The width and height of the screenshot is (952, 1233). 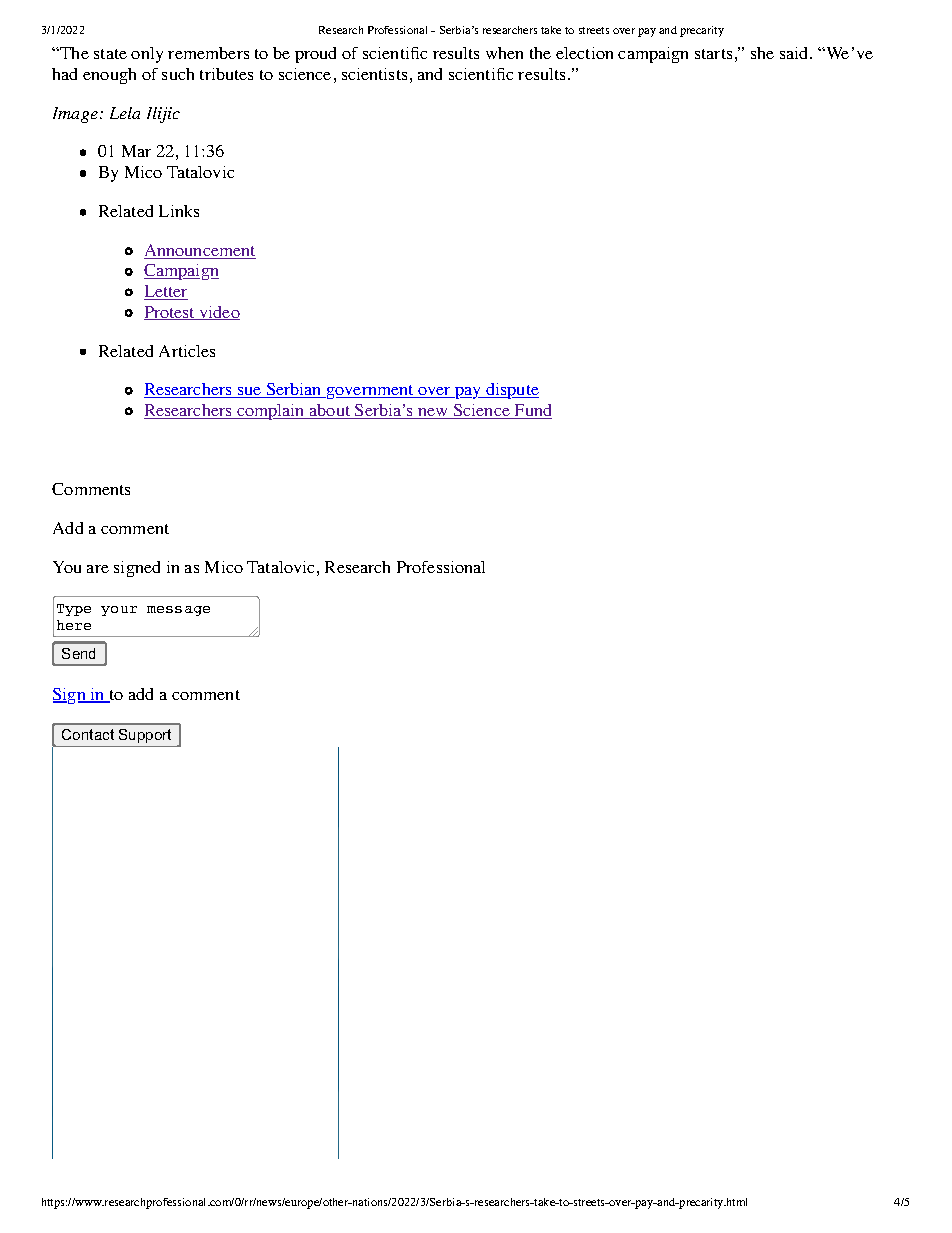 What do you see at coordinates (178, 74) in the screenshot?
I see `such` at bounding box center [178, 74].
